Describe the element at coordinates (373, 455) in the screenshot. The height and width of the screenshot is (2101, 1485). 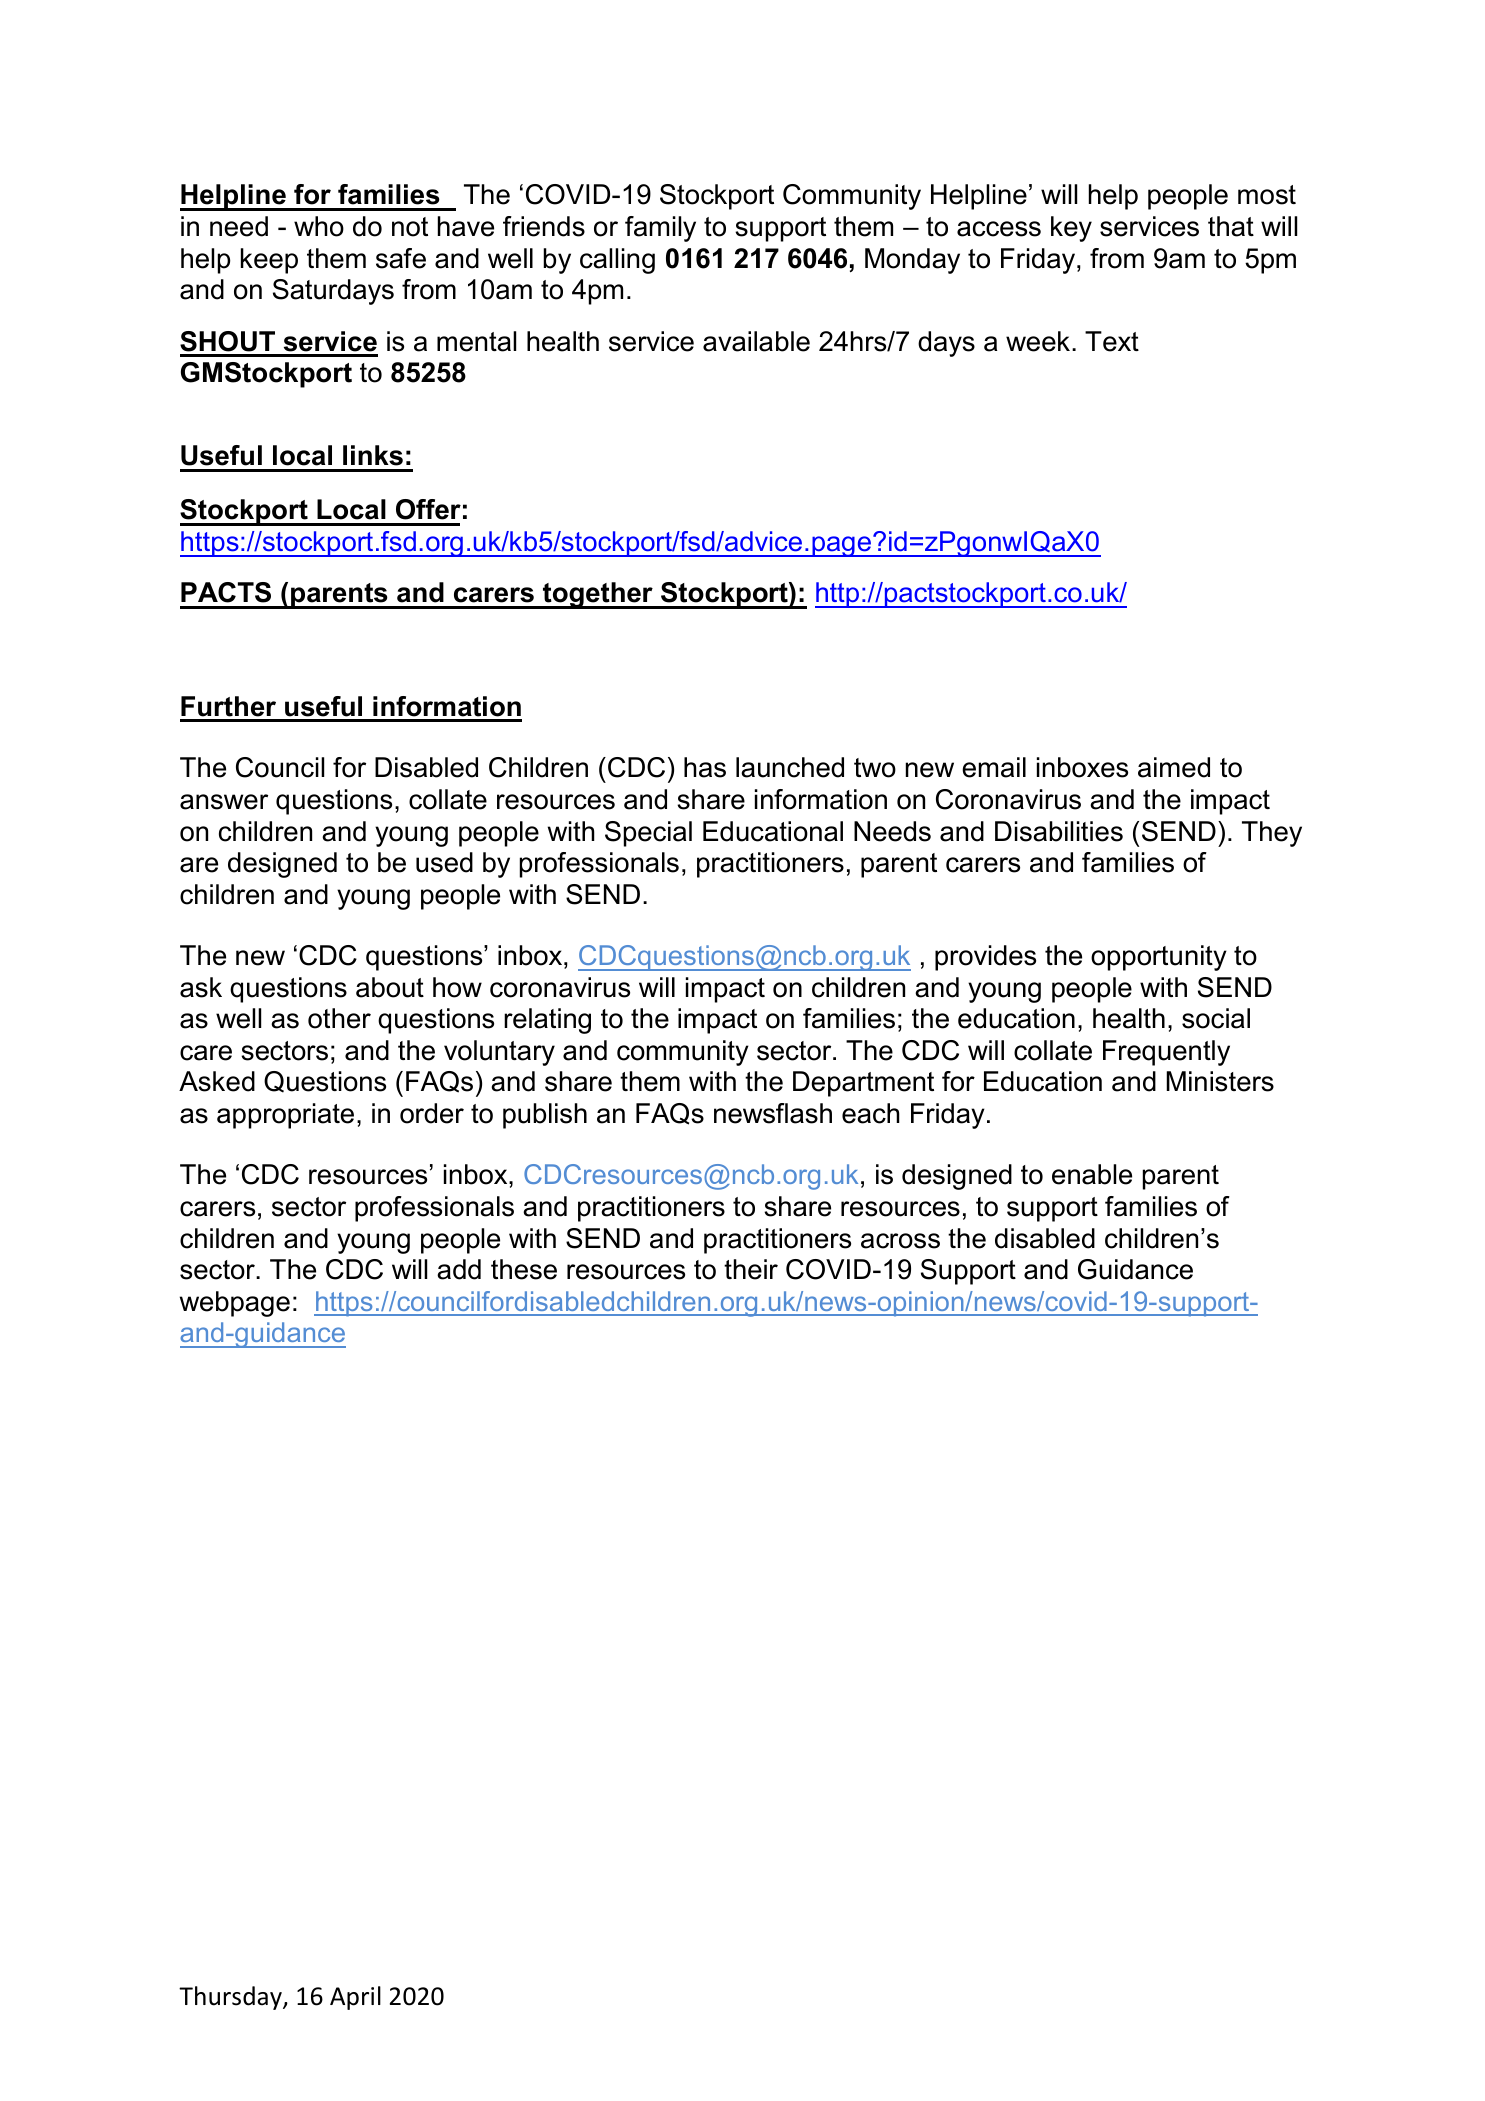
I see `links` at that location.
